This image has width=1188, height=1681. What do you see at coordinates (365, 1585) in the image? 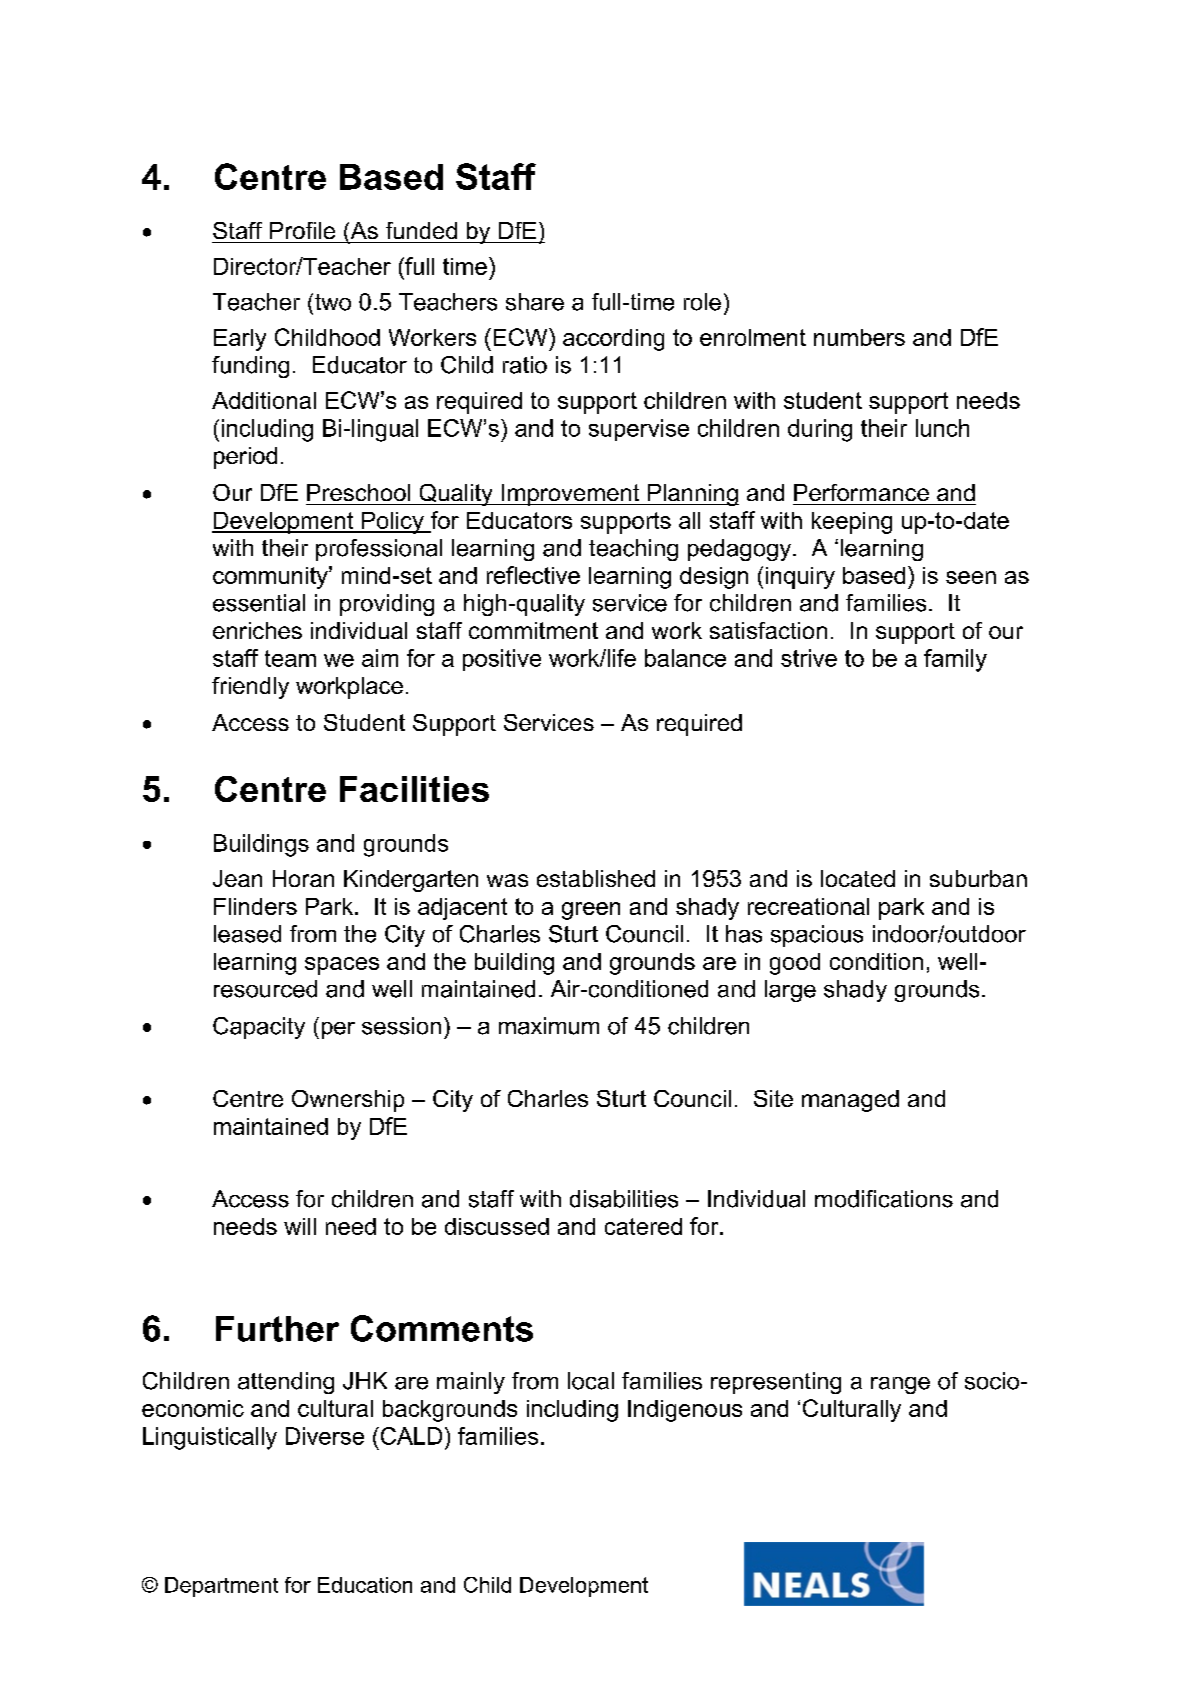
I see `Education` at bounding box center [365, 1585].
